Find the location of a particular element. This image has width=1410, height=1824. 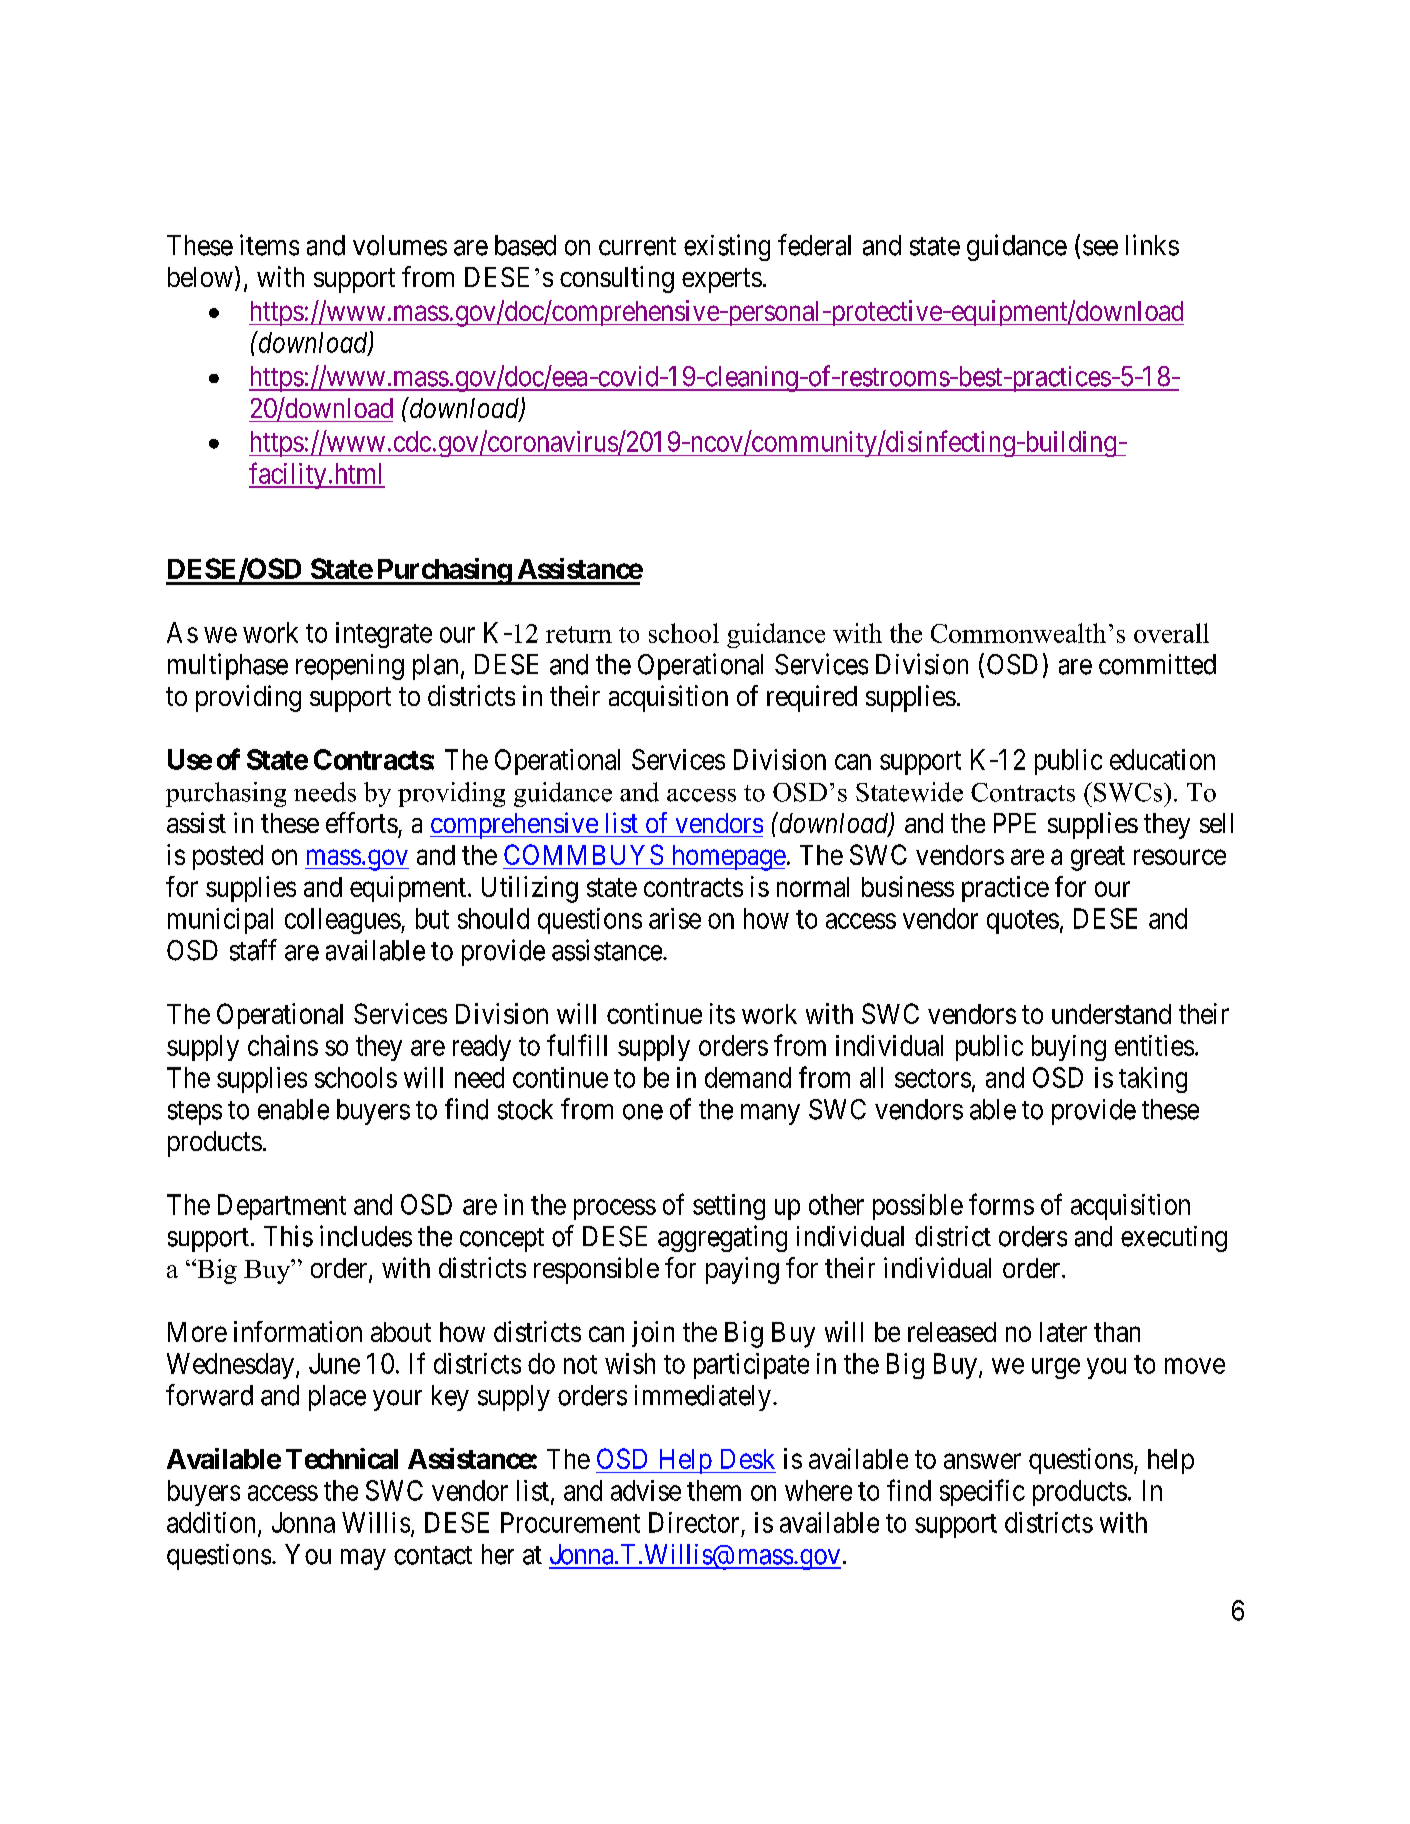

colleagues is located at coordinates (343, 921).
